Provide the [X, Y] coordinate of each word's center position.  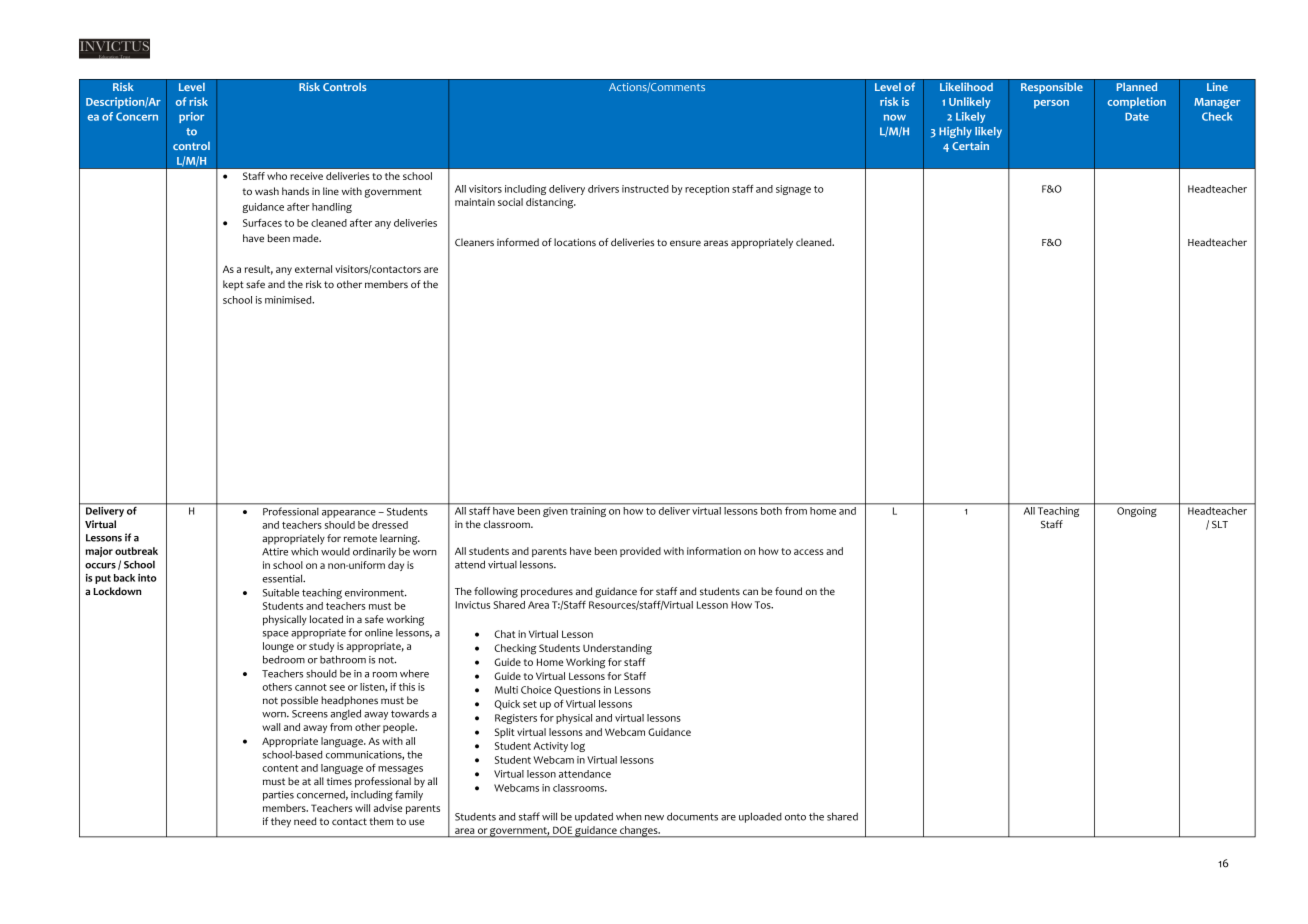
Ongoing [1136, 512]
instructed [645, 189]
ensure [685, 243]
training [588, 512]
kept [233, 285]
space [276, 635]
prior [191, 117]
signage [793, 190]
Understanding [617, 649]
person [1051, 104]
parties [278, 796]
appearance [349, 514]
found [788, 591]
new [654, 818]
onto [795, 817]
